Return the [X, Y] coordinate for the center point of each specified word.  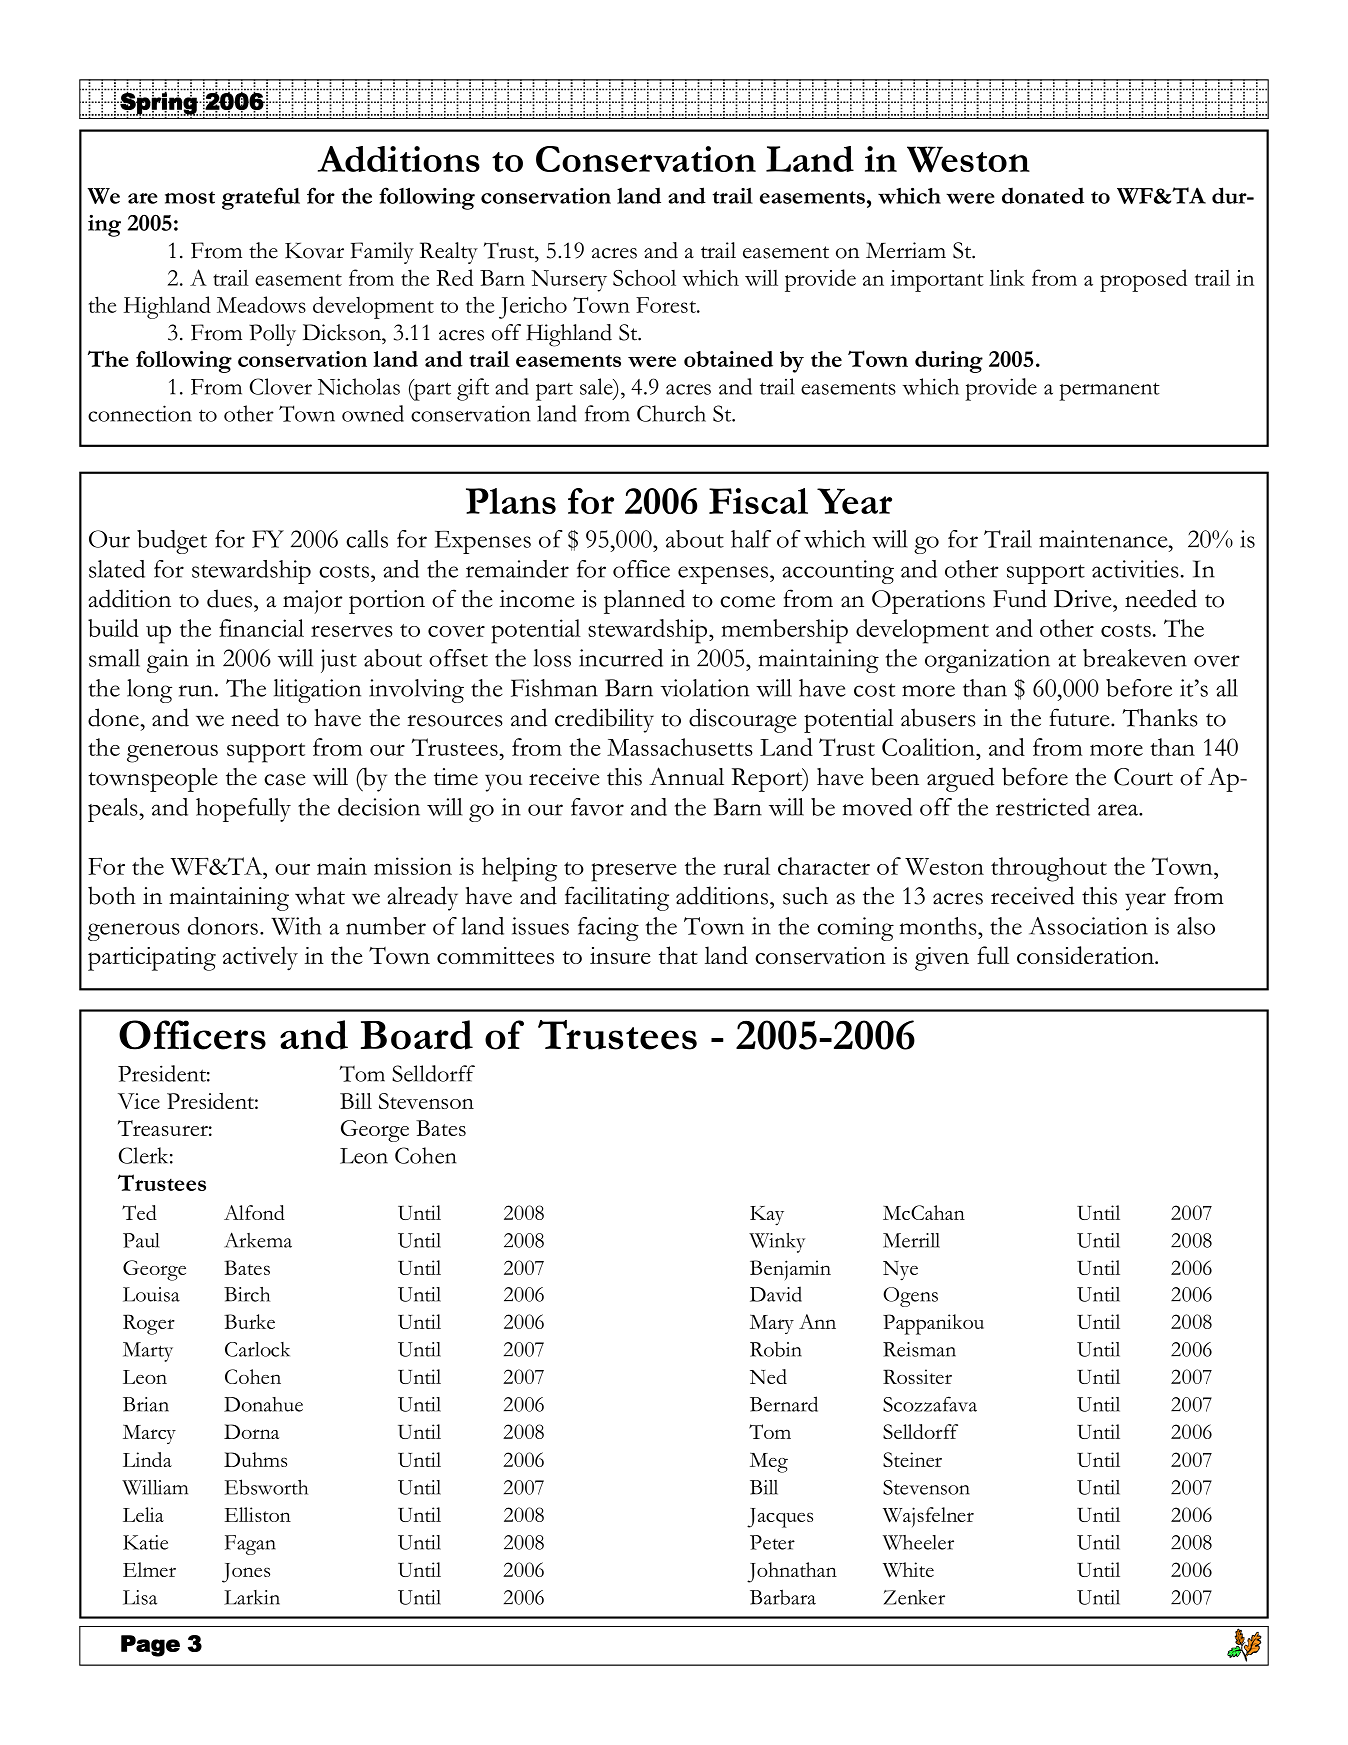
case [284, 780]
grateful [261, 198]
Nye [900, 1271]
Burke [249, 1321]
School [644, 277]
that [678, 955]
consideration [1086, 955]
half [751, 539]
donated [1043, 195]
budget [172, 542]
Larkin [252, 1597]
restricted [1043, 807]
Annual [686, 776]
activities [1135, 569]
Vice [139, 1101]
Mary [772, 1324]
